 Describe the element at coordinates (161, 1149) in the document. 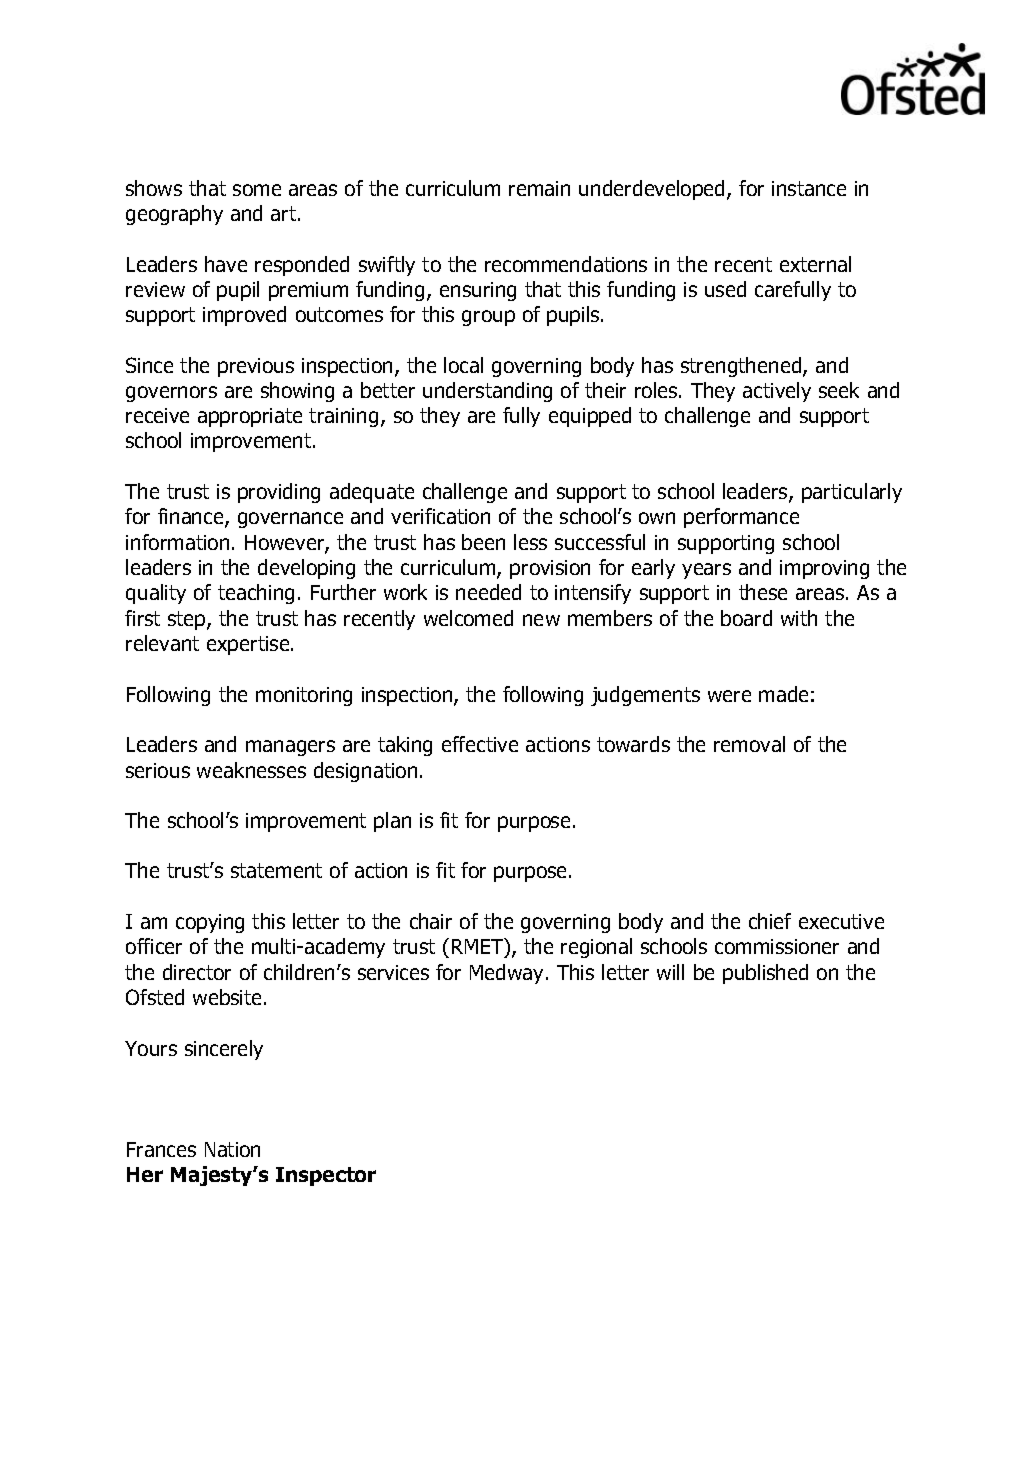

I see `Frances` at that location.
